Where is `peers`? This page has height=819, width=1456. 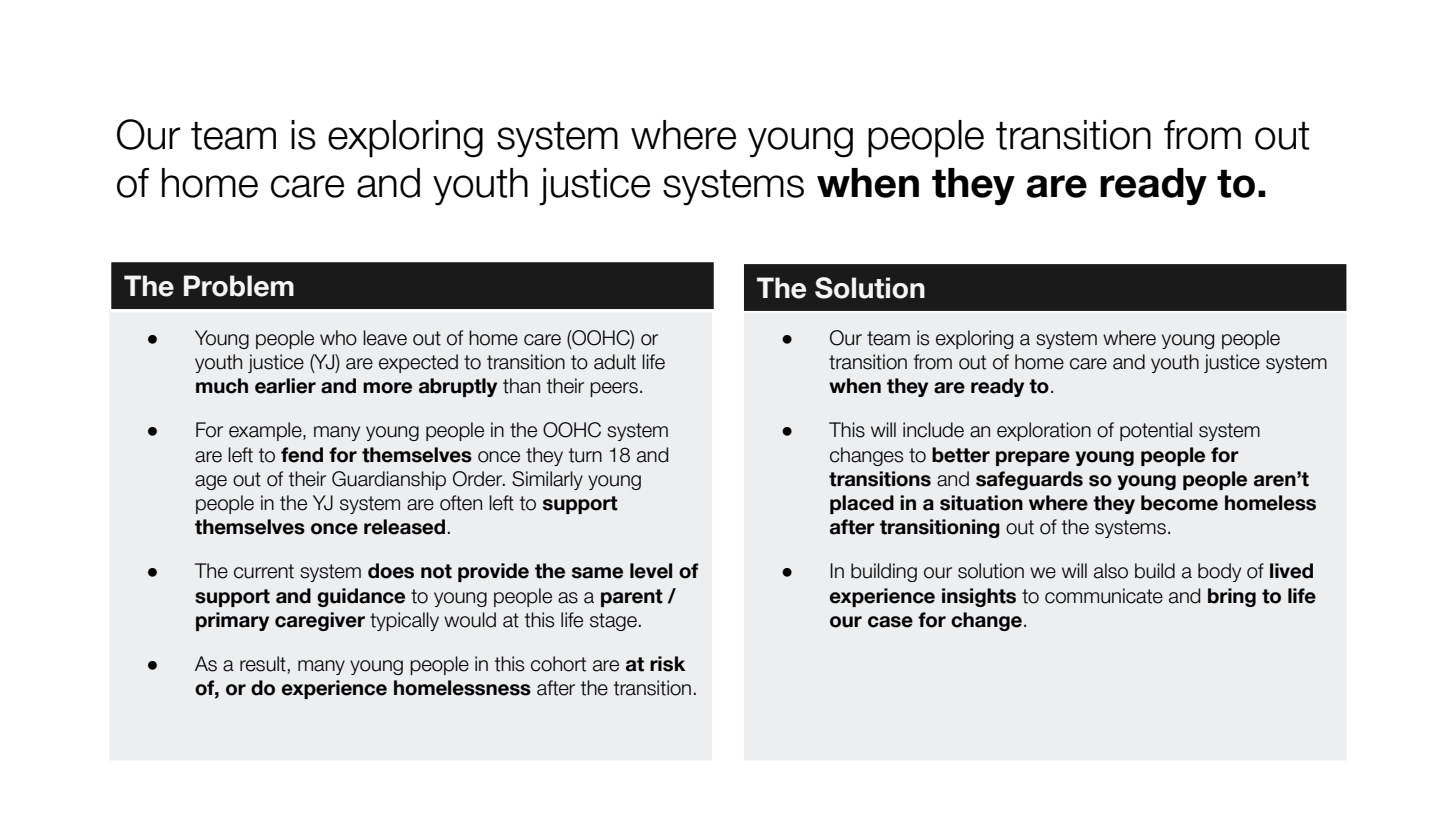
peers is located at coordinates (614, 389).
